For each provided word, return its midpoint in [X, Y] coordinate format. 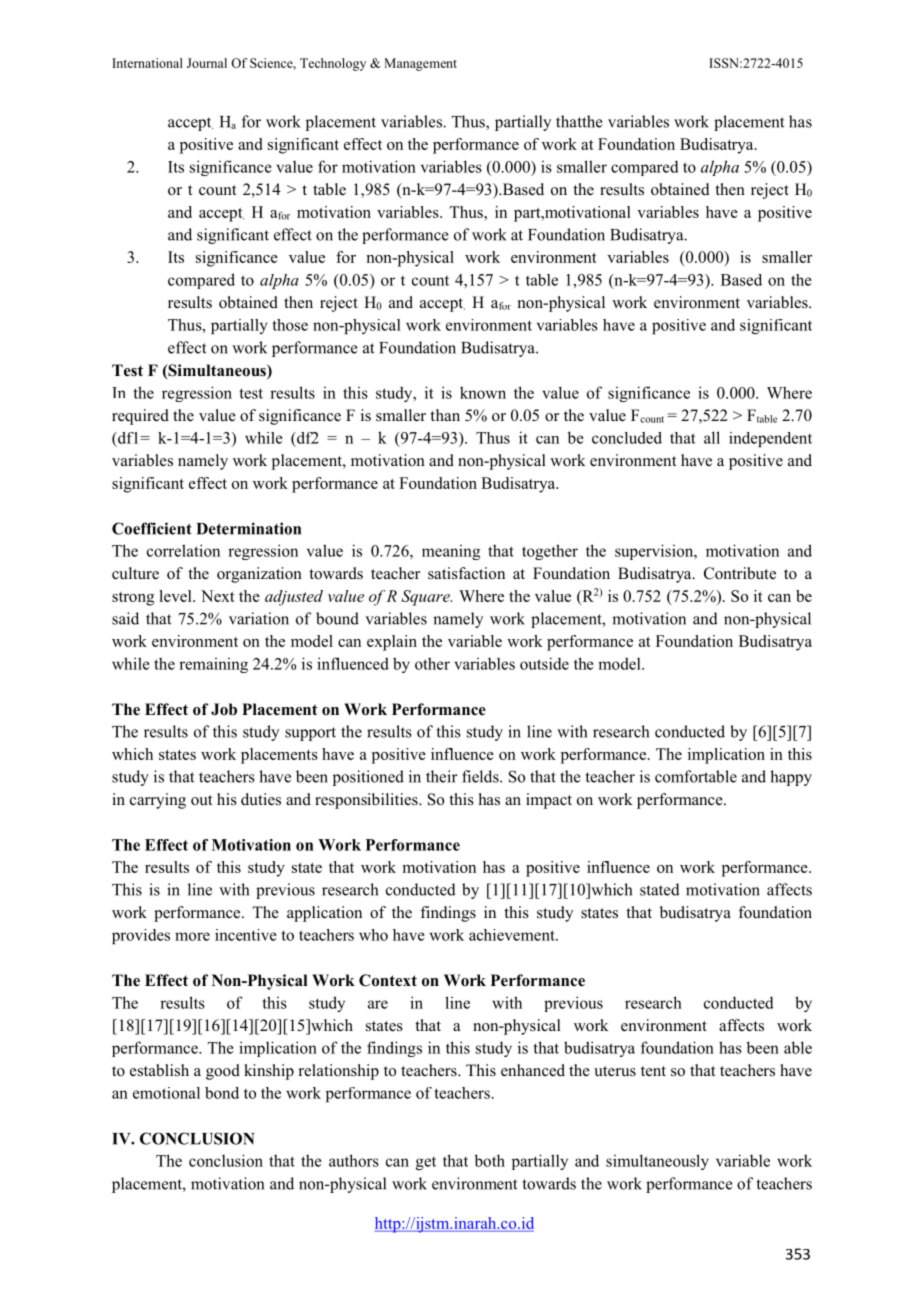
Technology [333, 64]
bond [222, 1093]
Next [218, 596]
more [192, 936]
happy [791, 778]
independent [770, 439]
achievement [513, 935]
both [490, 1160]
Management [420, 64]
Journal [207, 63]
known [483, 392]
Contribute [740, 573]
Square [426, 598]
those [290, 325]
